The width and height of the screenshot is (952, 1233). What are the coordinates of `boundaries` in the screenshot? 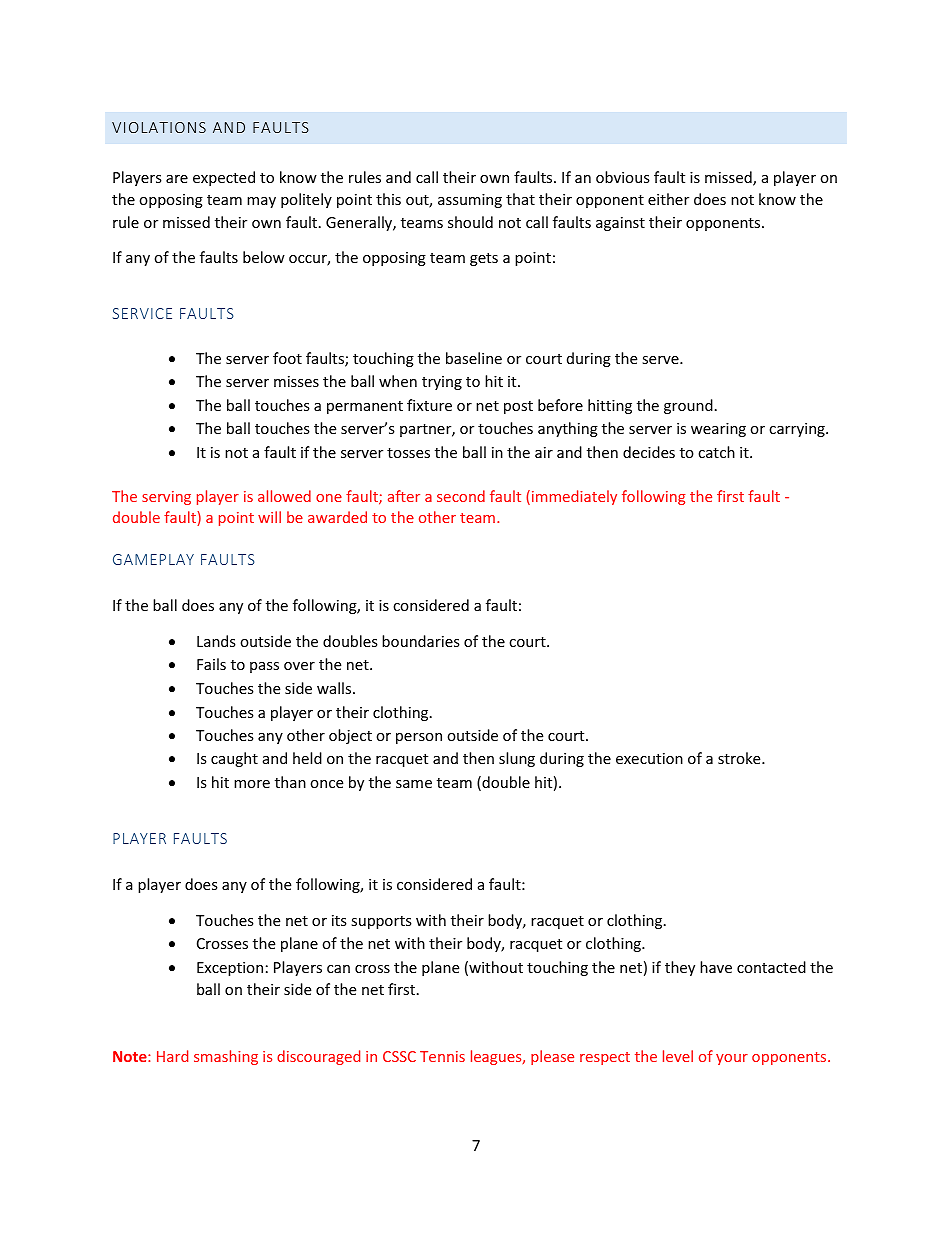 It's located at (421, 641).
